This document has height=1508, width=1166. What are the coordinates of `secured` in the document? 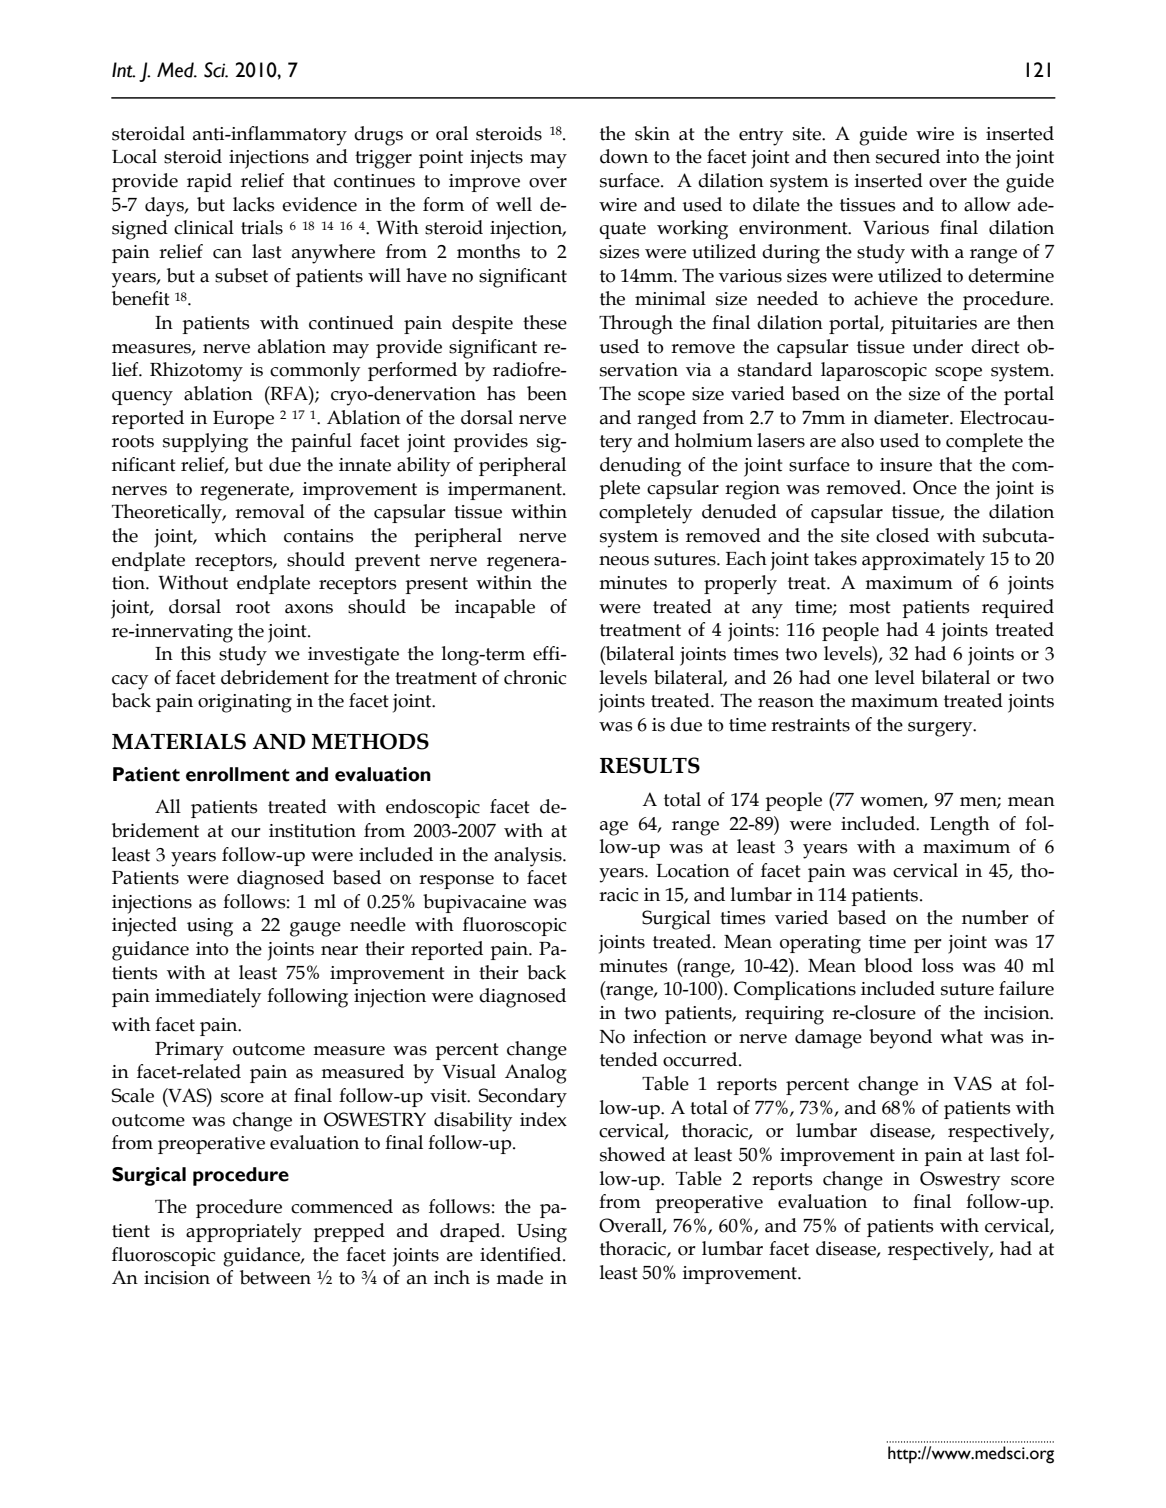 It's located at (908, 156).
